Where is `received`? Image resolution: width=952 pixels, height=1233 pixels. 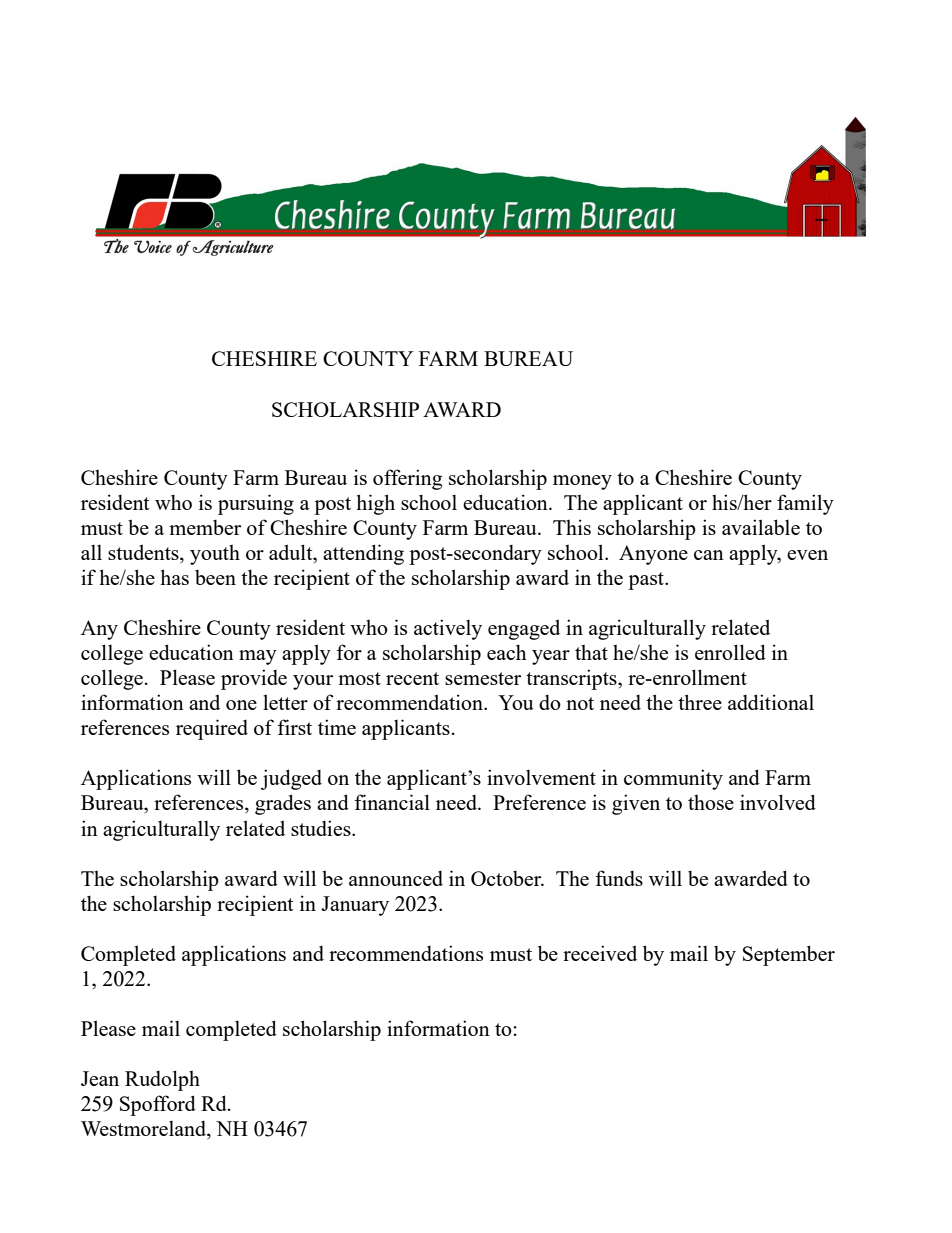 received is located at coordinates (600, 953).
